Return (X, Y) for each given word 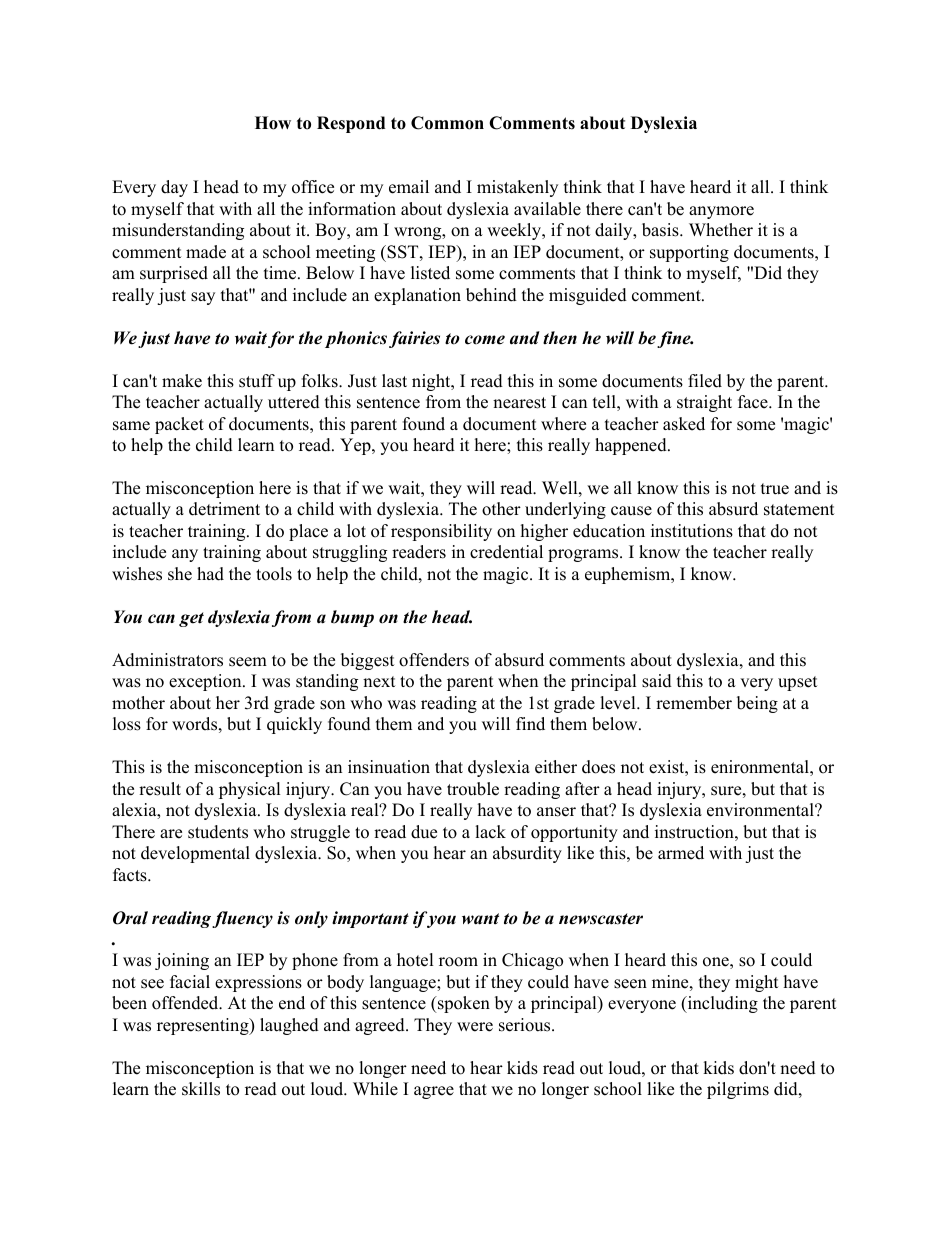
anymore (721, 212)
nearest (519, 403)
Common (447, 123)
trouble (473, 789)
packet (179, 425)
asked (684, 424)
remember (694, 703)
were (475, 1027)
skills (201, 1089)
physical (250, 790)
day (174, 188)
